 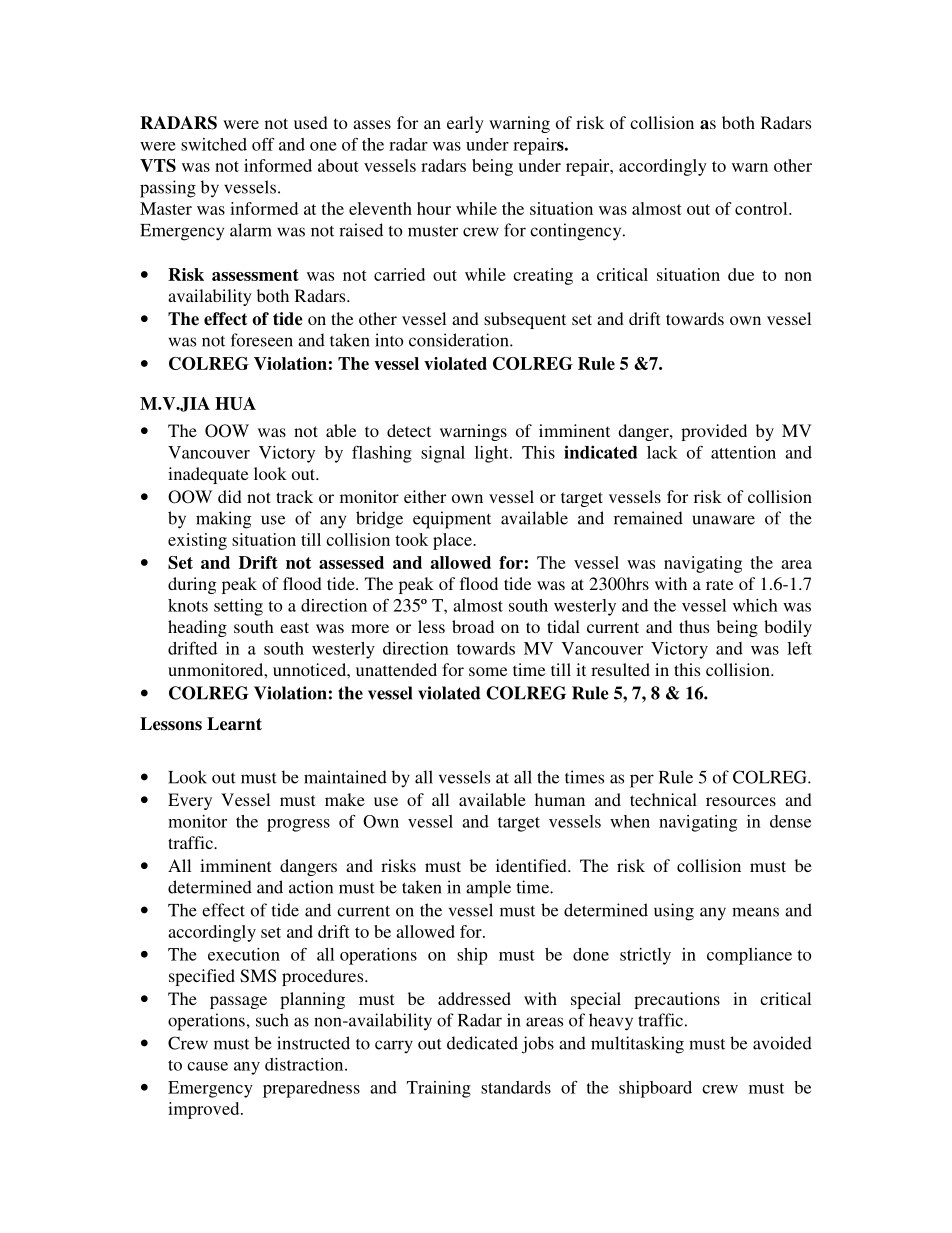 What do you see at coordinates (298, 825) in the screenshot?
I see `progress` at bounding box center [298, 825].
